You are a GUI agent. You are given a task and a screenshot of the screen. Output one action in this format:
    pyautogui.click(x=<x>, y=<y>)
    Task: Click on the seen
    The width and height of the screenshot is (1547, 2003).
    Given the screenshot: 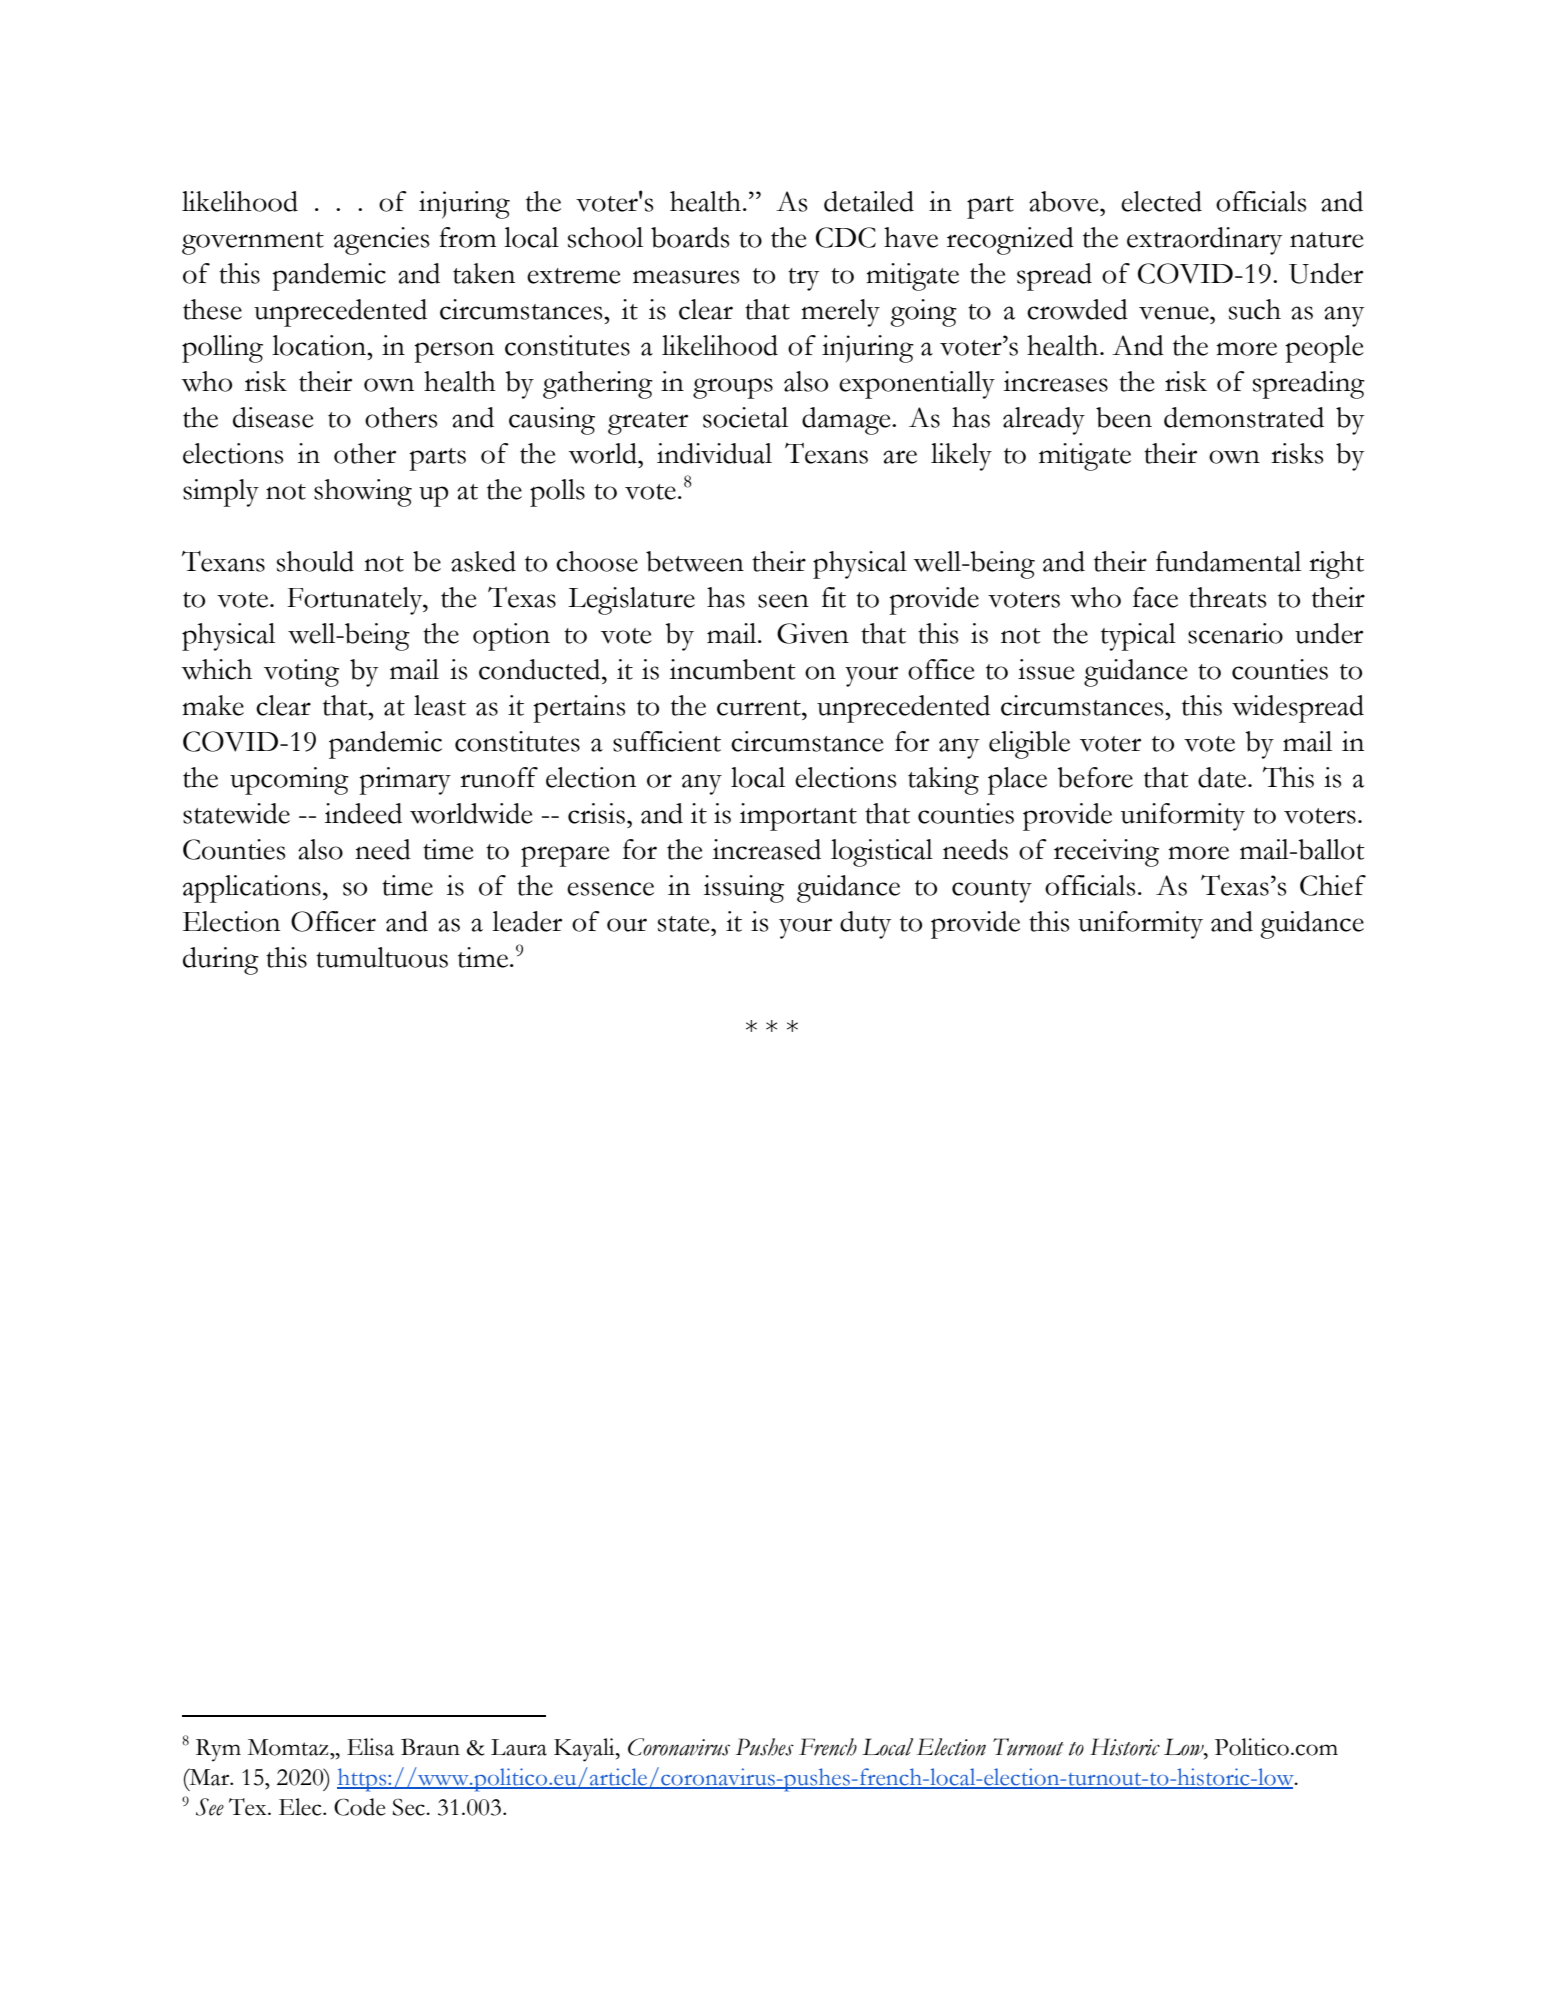 What is the action you would take?
    pyautogui.click(x=783, y=601)
